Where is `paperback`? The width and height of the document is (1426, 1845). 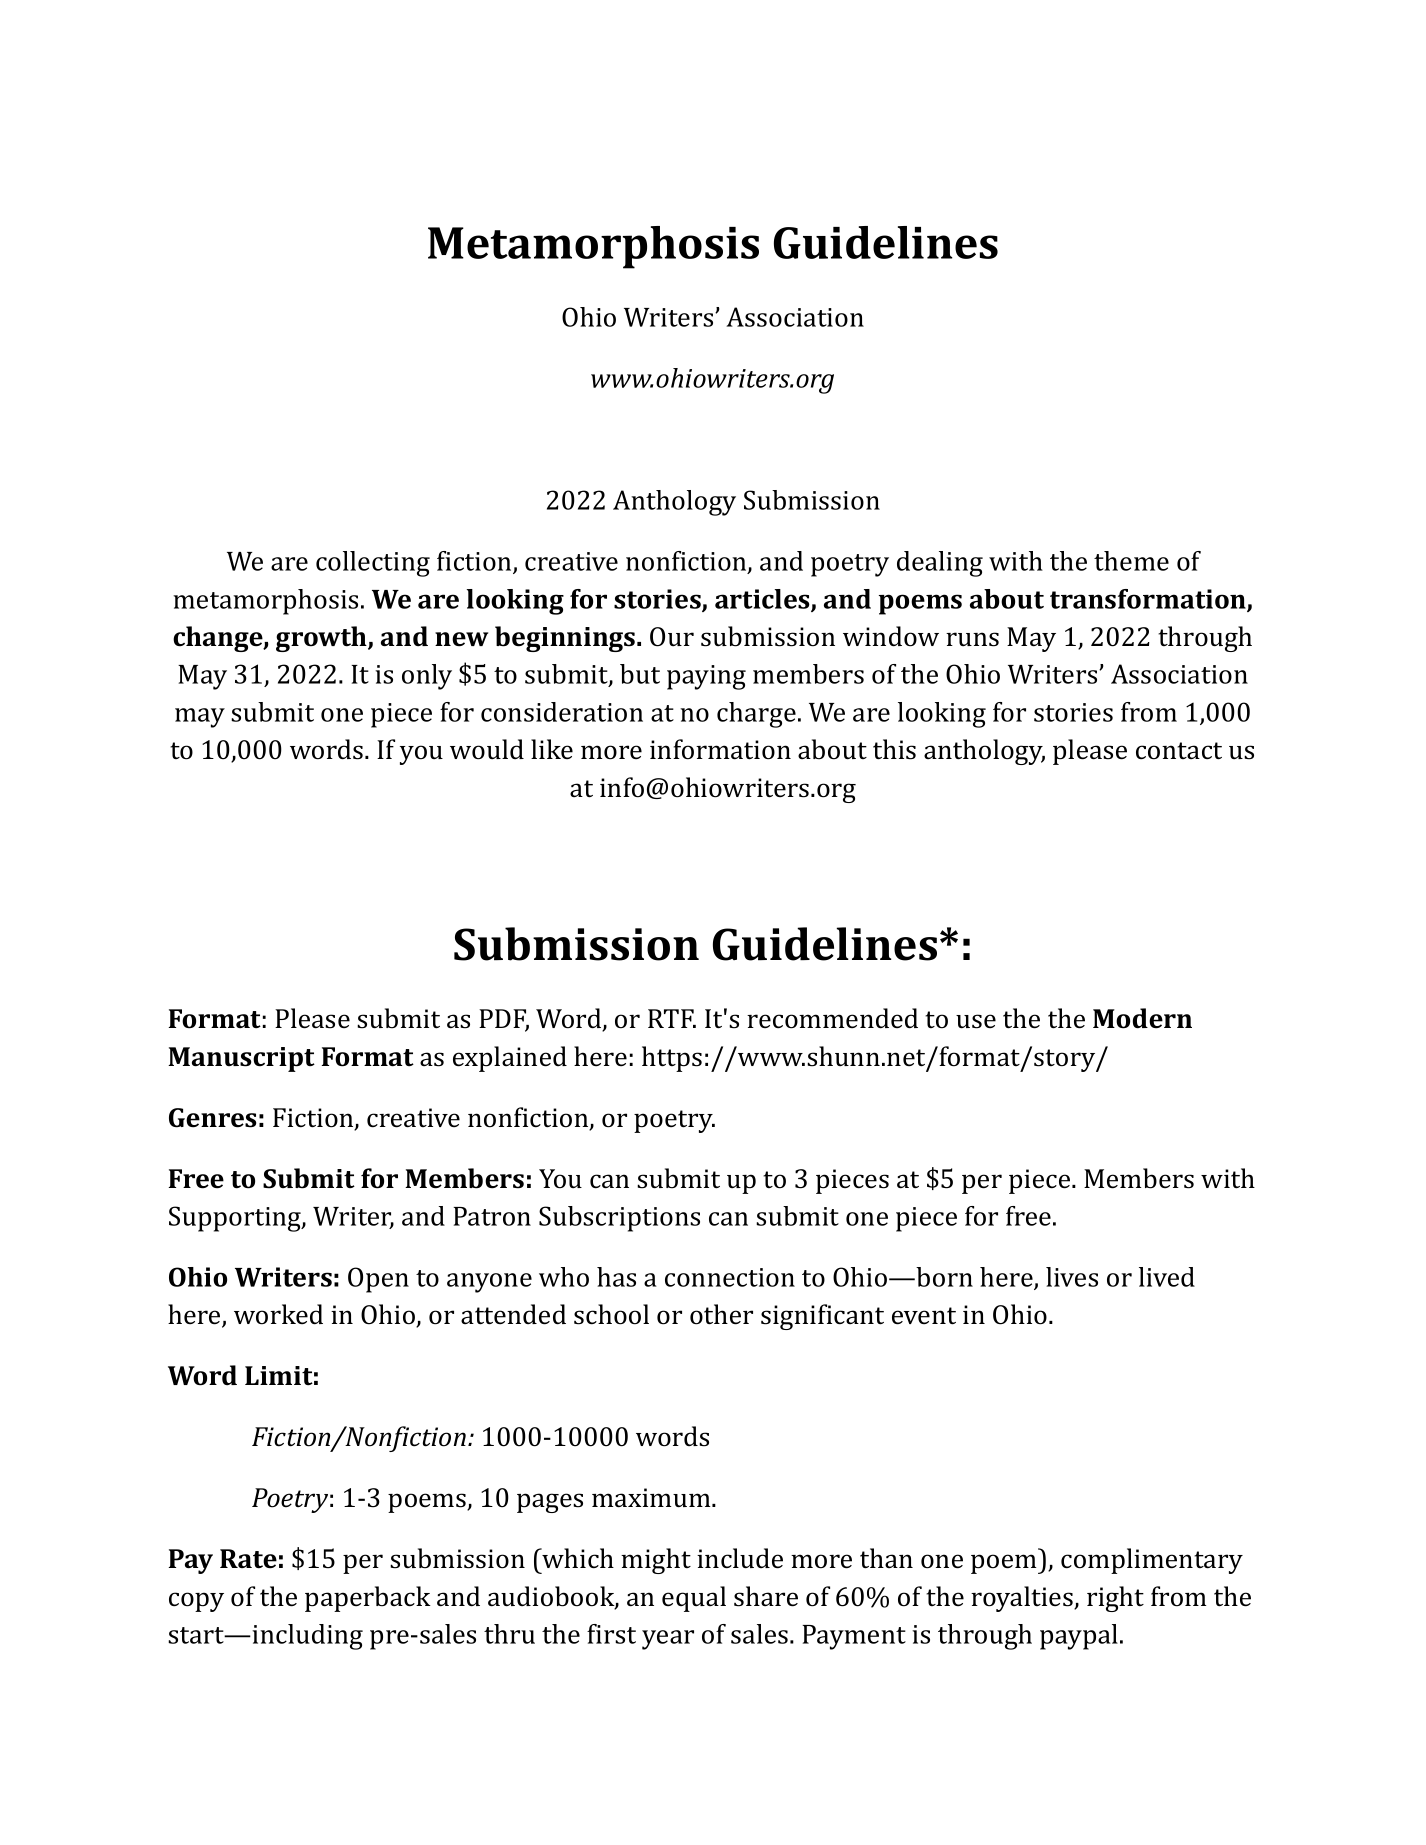 paperback is located at coordinates (368, 1599).
